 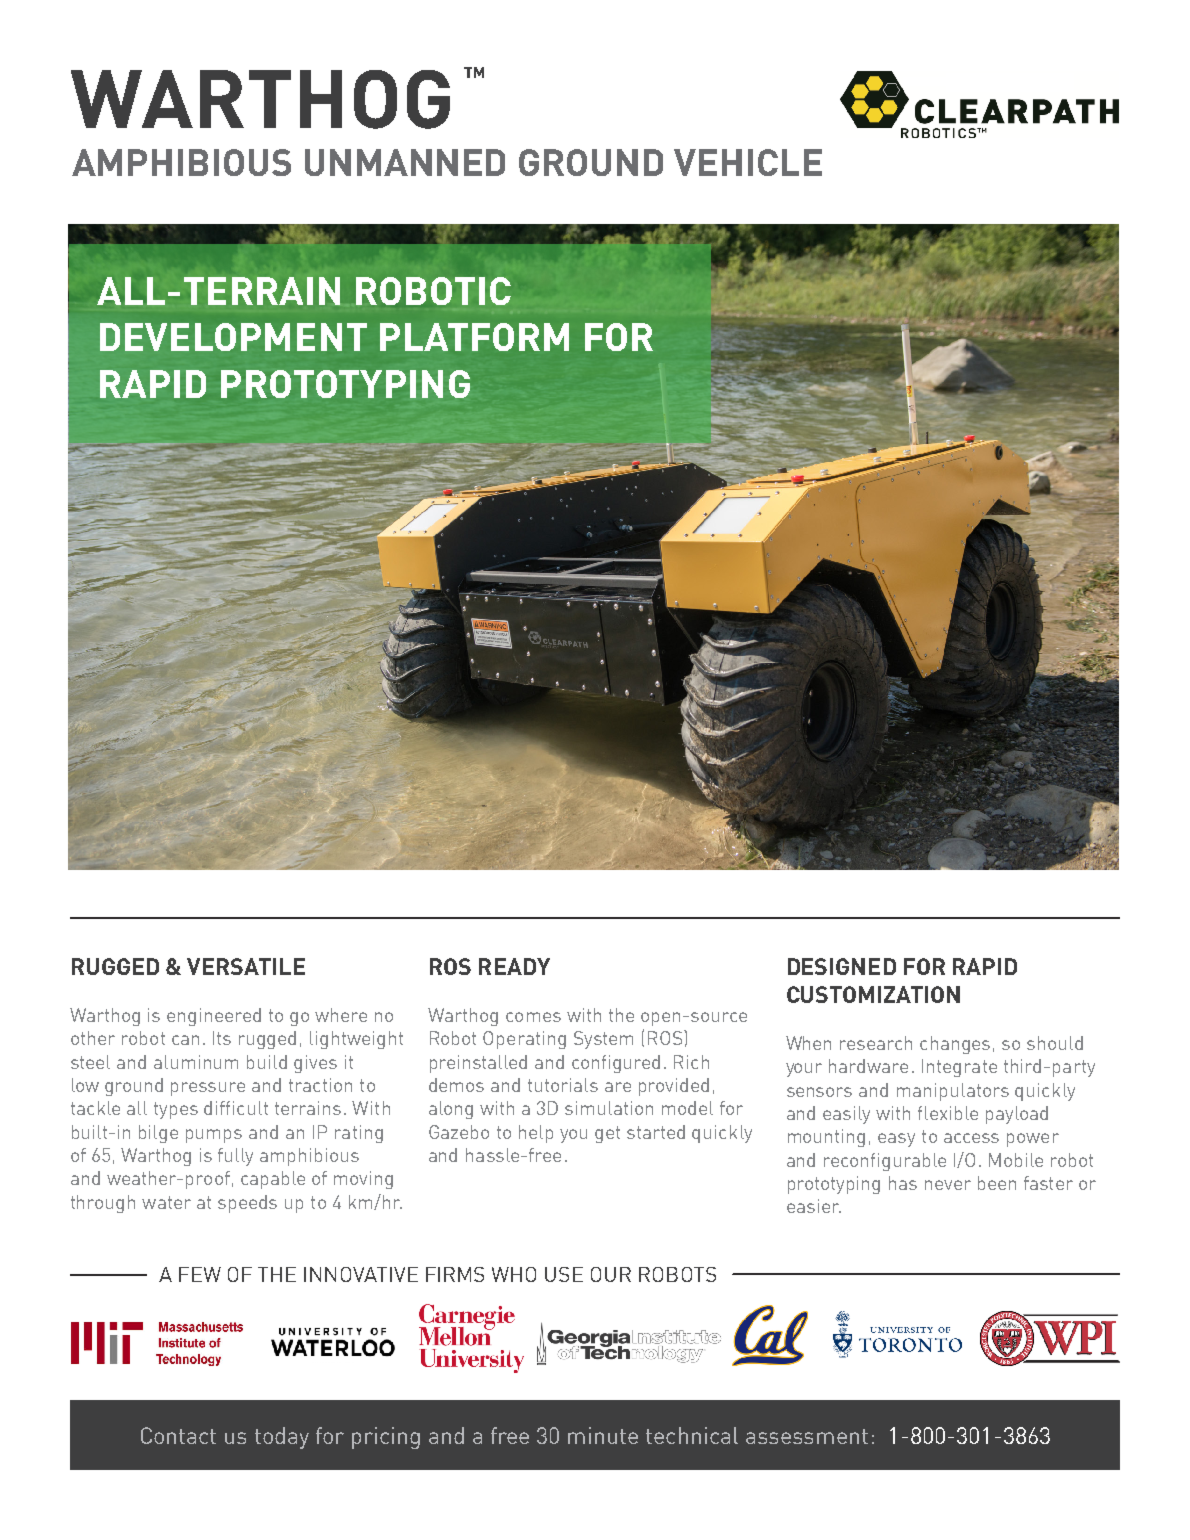 I want to click on DESIGNED, so click(x=842, y=966).
